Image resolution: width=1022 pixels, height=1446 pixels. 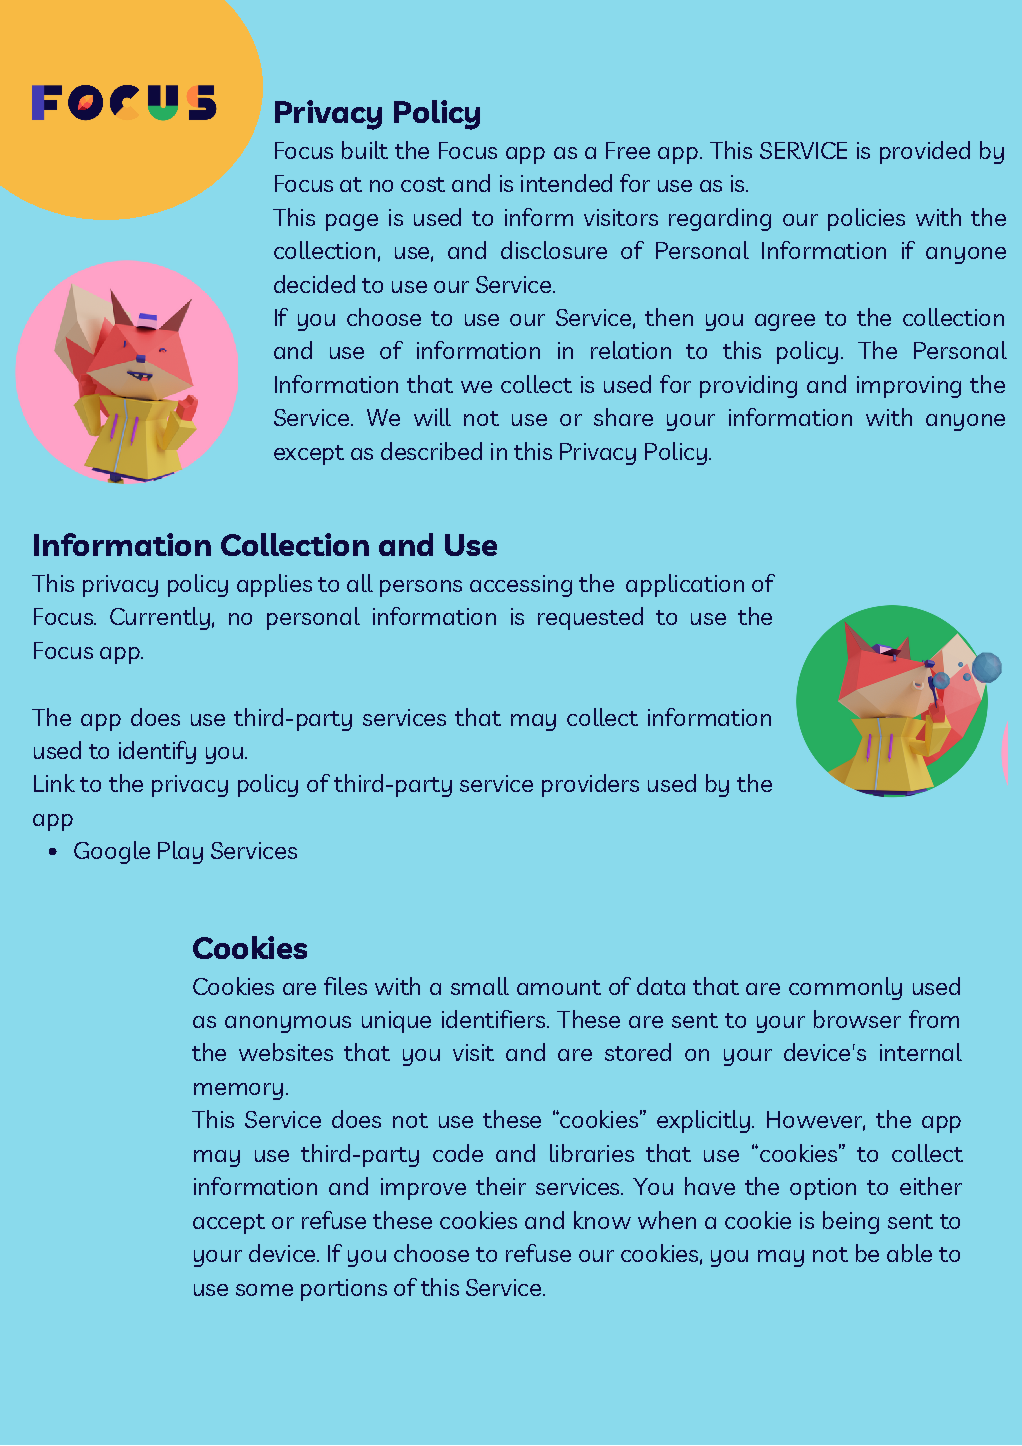 What do you see at coordinates (157, 752) in the screenshot?
I see `identify` at bounding box center [157, 752].
